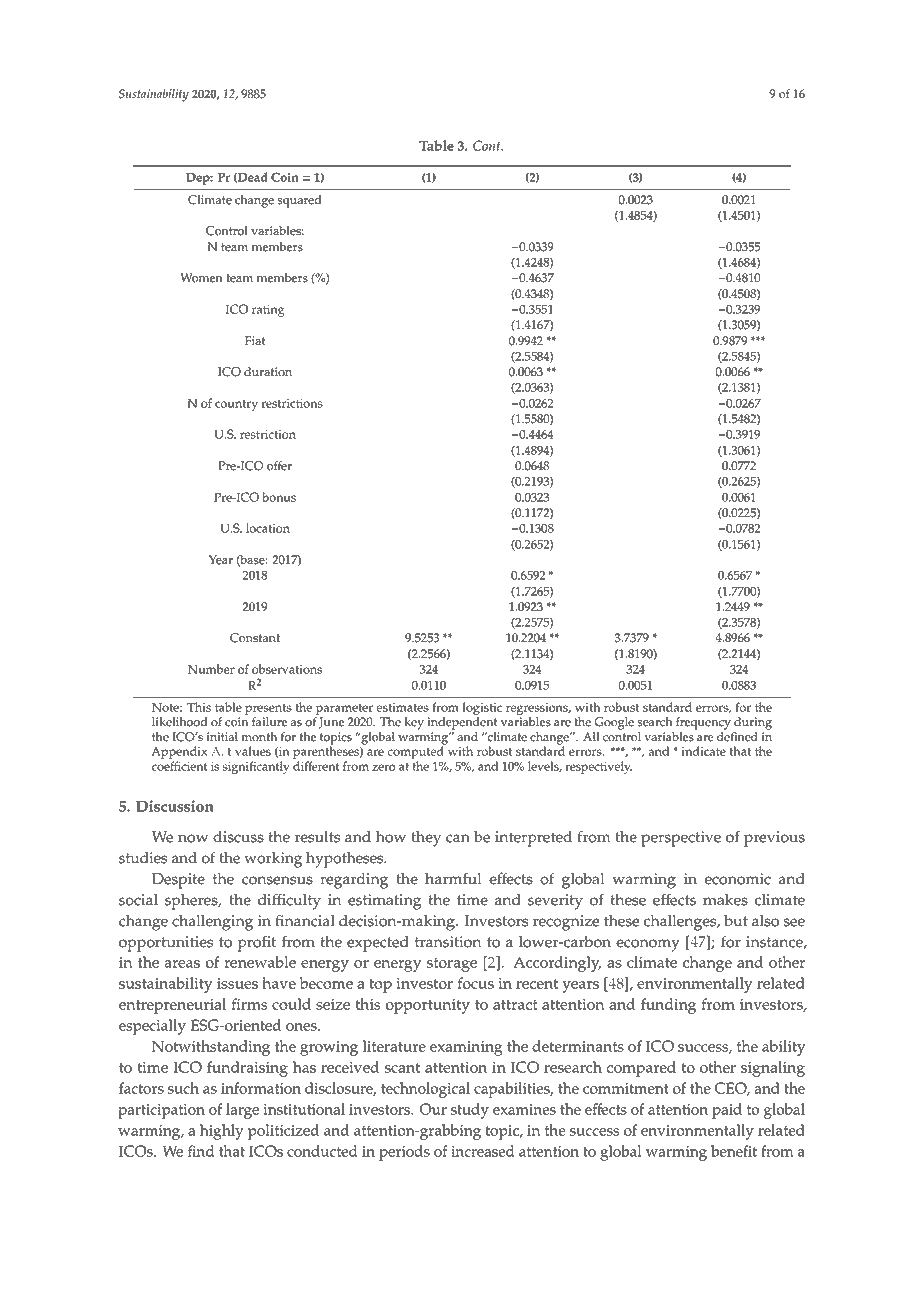  Describe the element at coordinates (279, 466) in the screenshot. I see `offer` at that location.
